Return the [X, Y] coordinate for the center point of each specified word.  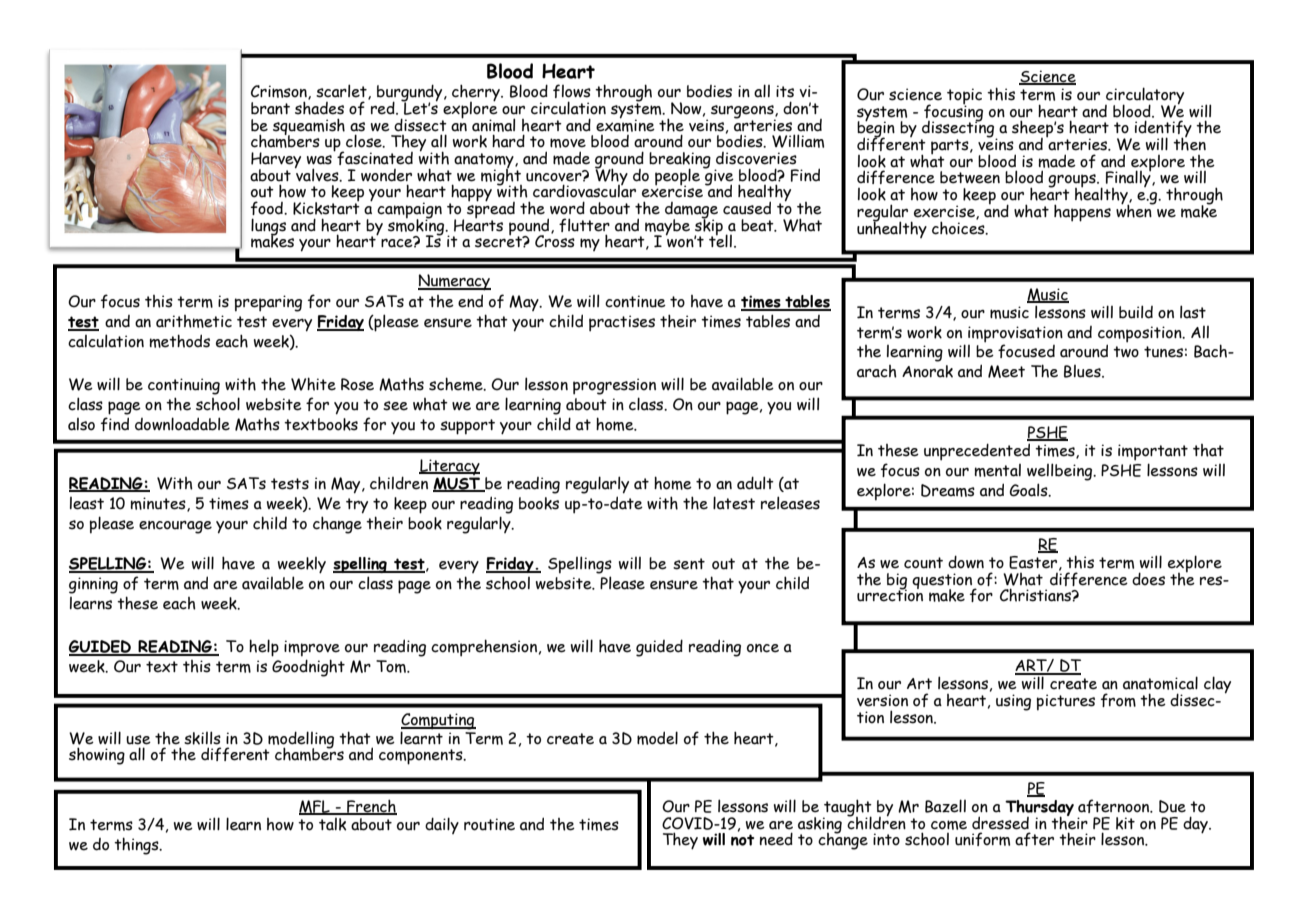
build [1136, 312]
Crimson [280, 92]
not [742, 840]
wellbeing [1061, 472]
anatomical [1160, 683]
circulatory [1144, 97]
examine [625, 124]
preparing [268, 303]
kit [1125, 823]
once [763, 648]
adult [755, 483]
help [264, 648]
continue [635, 301]
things [137, 846]
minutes [159, 504]
